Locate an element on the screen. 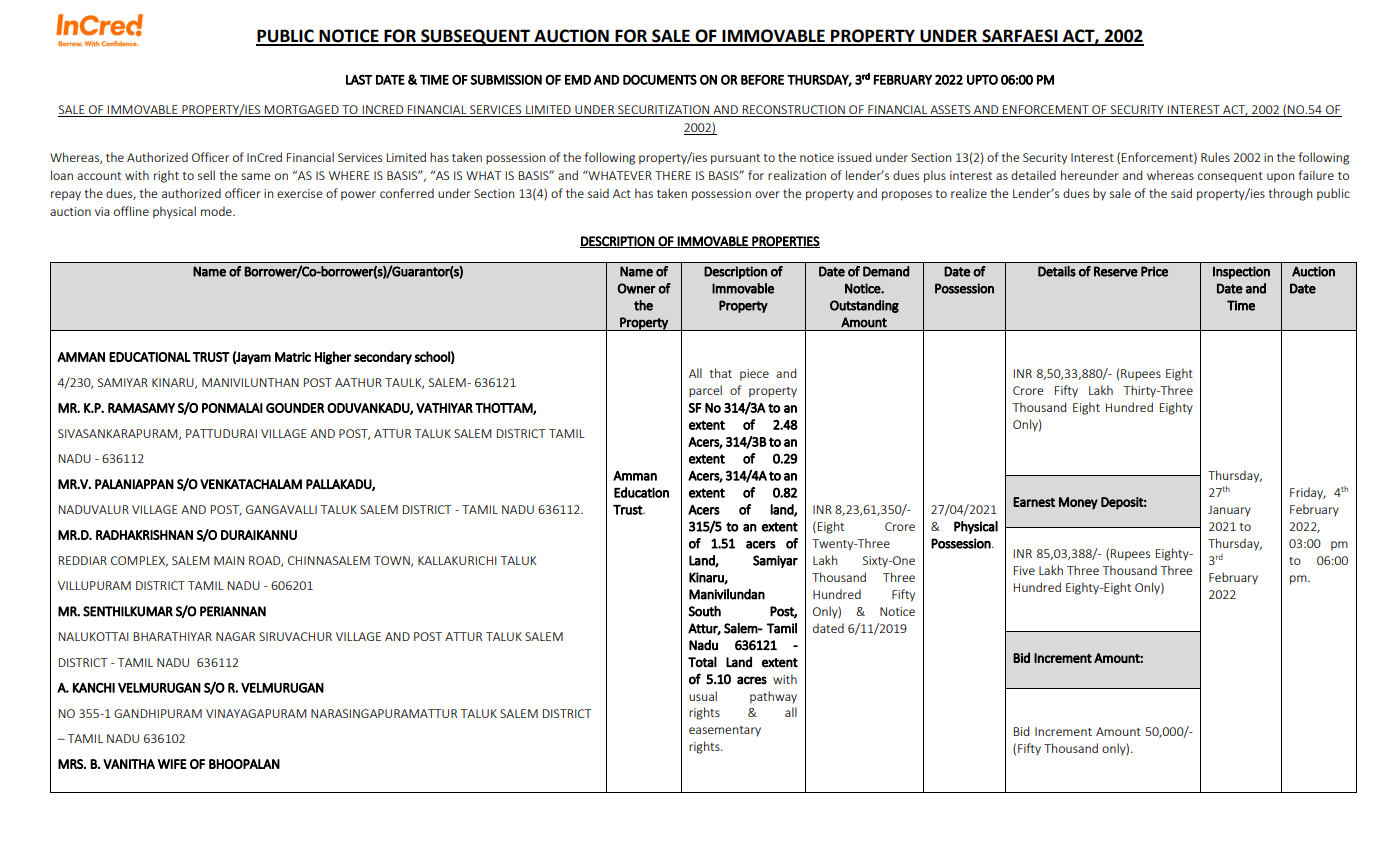 This screenshot has width=1400, height=850. usual is located at coordinates (703, 696).
